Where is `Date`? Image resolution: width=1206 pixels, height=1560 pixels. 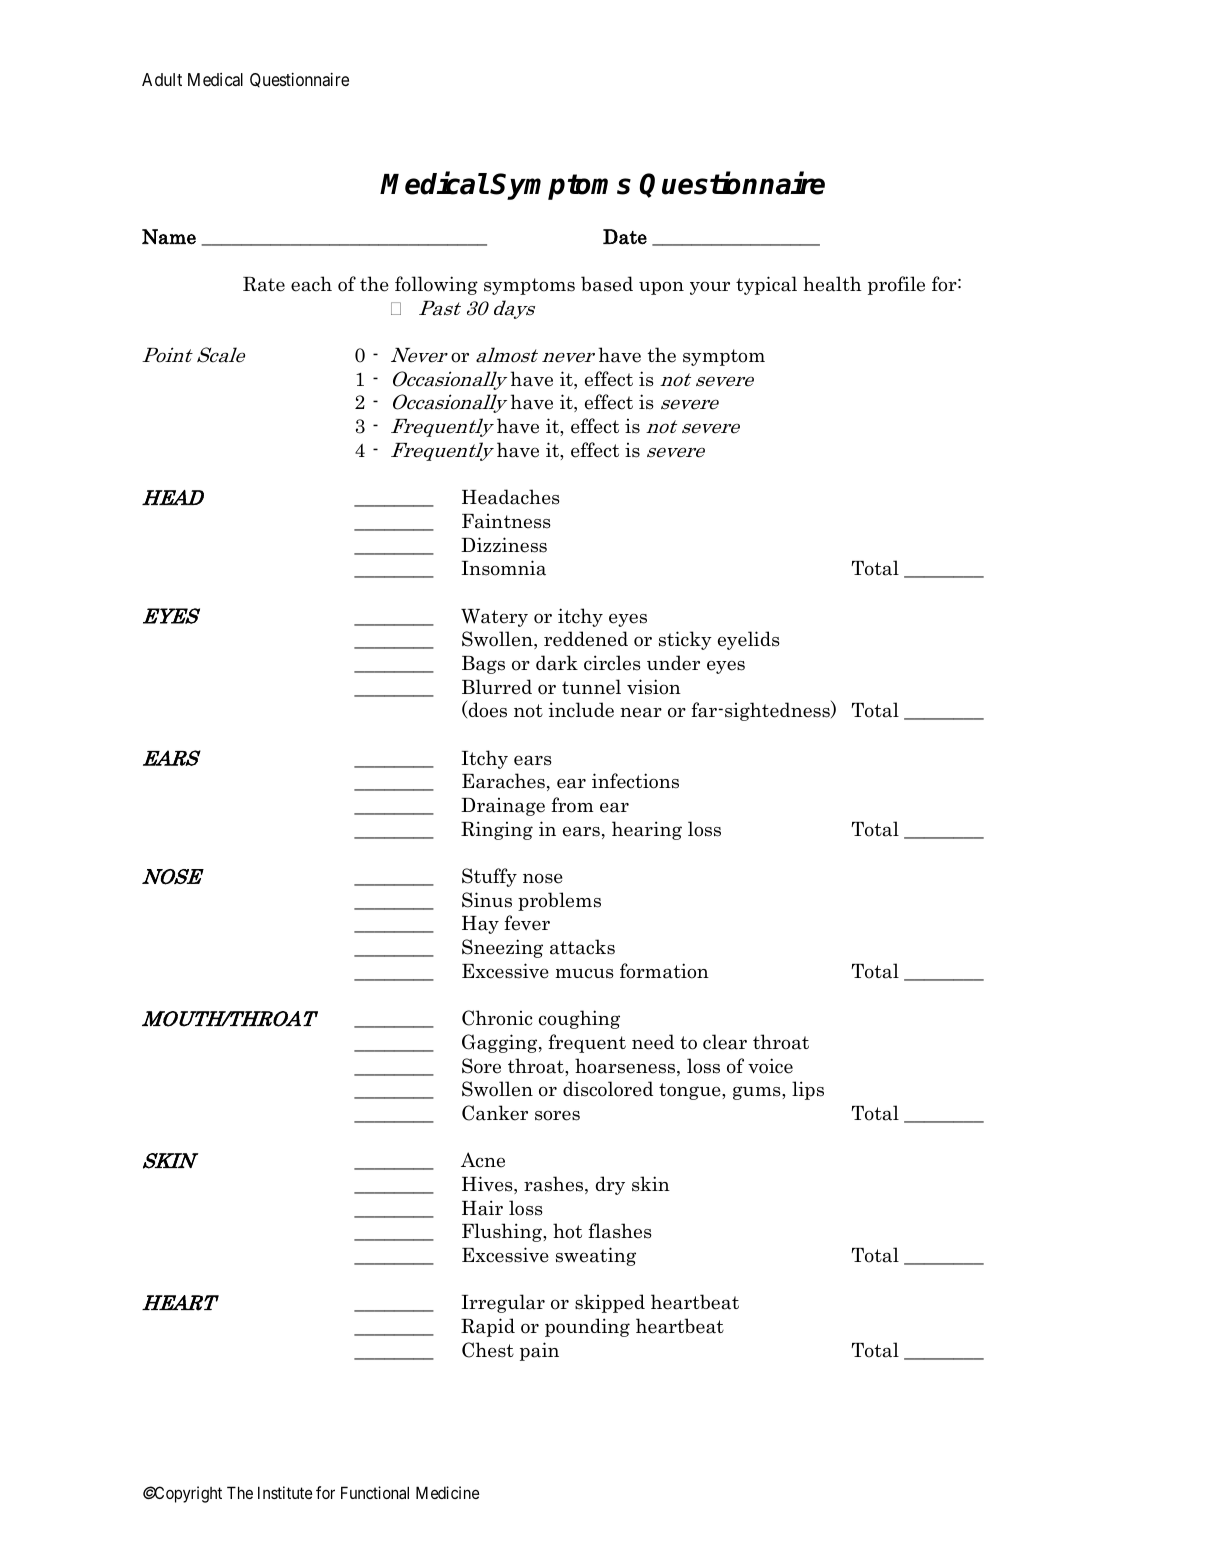 Date is located at coordinates (625, 237).
